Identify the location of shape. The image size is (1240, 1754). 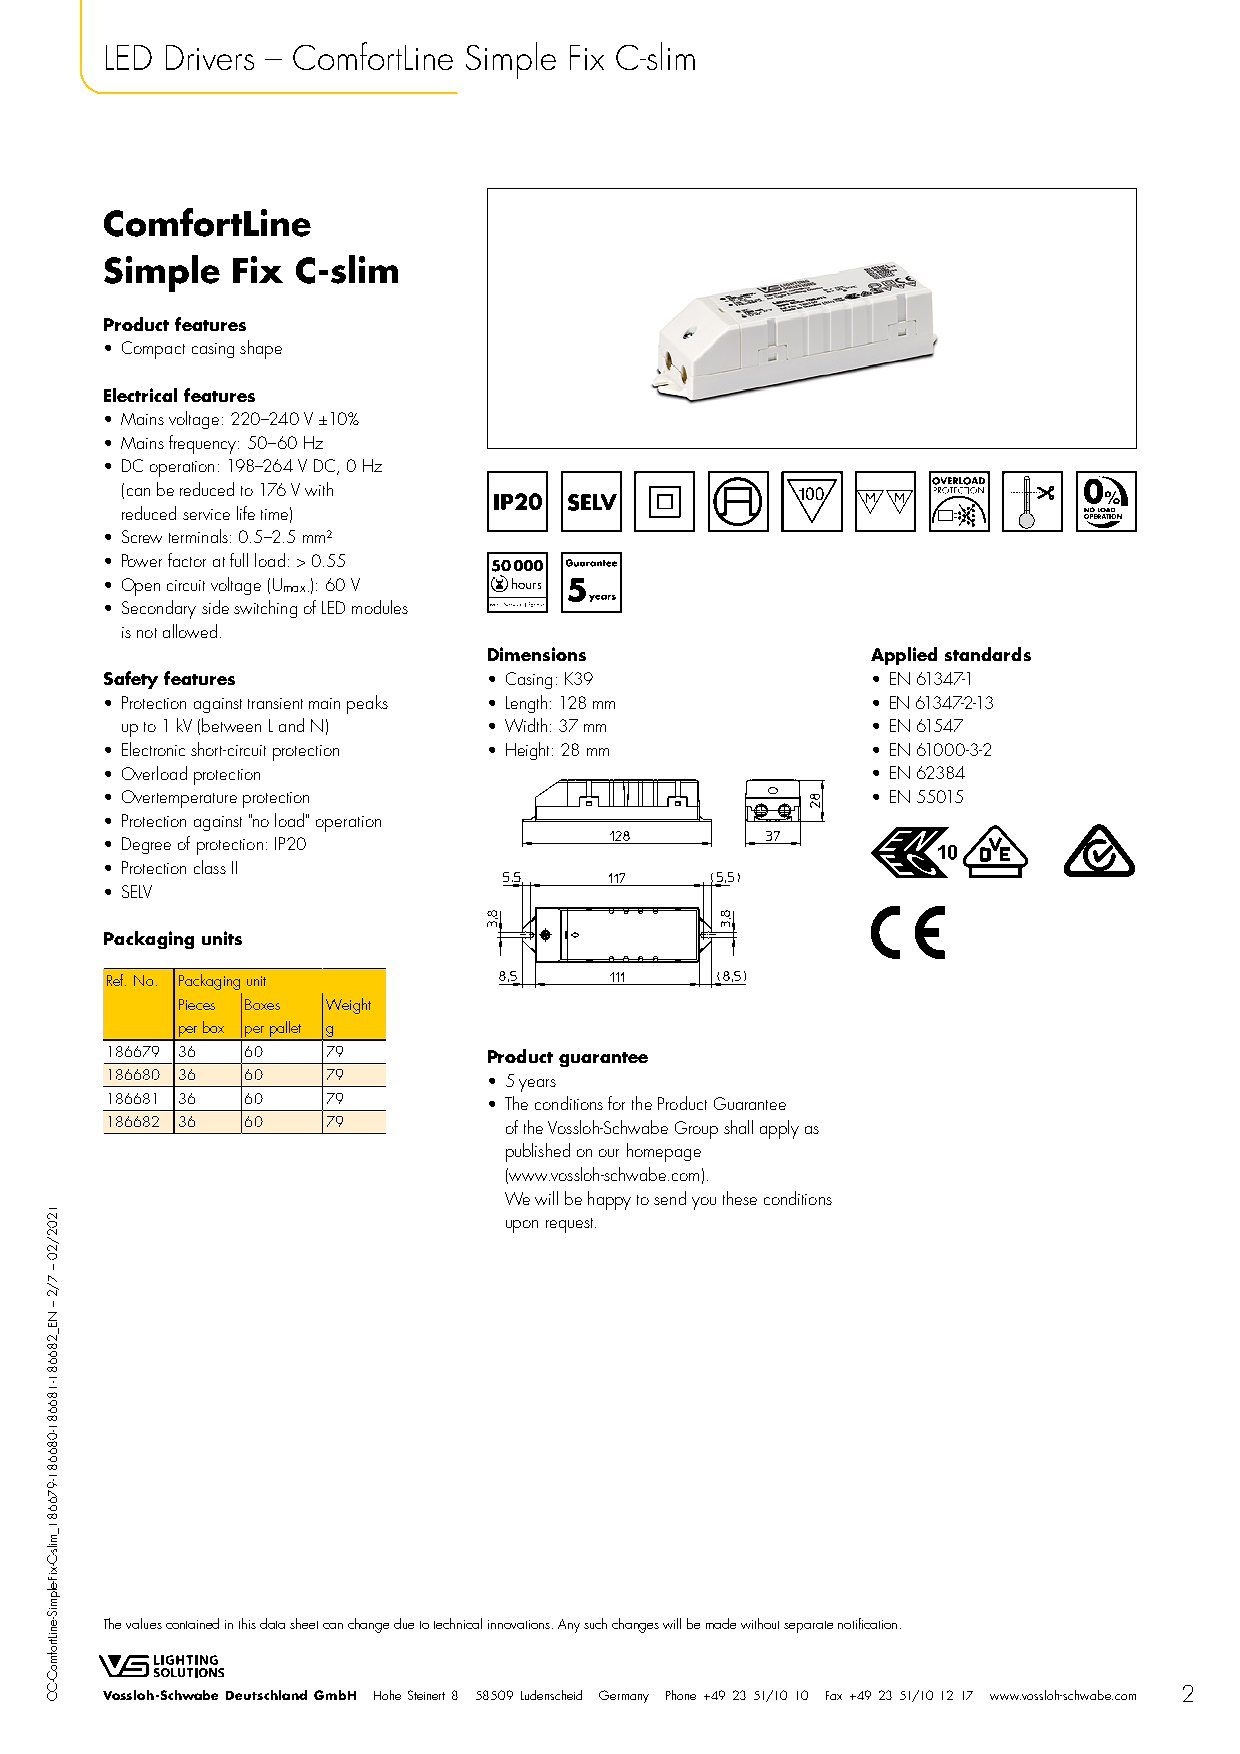
(261, 349).
